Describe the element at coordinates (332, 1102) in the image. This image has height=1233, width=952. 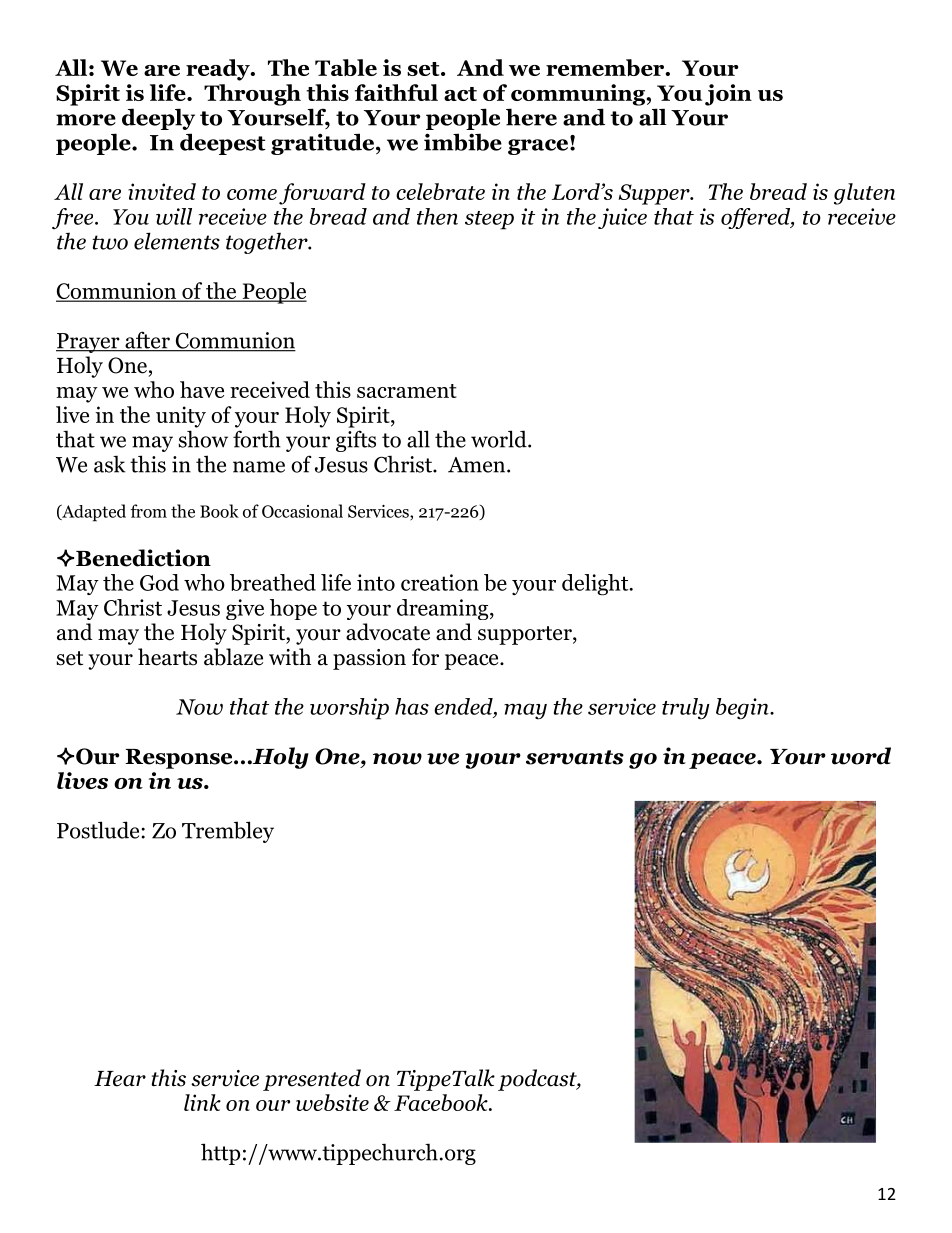
I see `website` at that location.
